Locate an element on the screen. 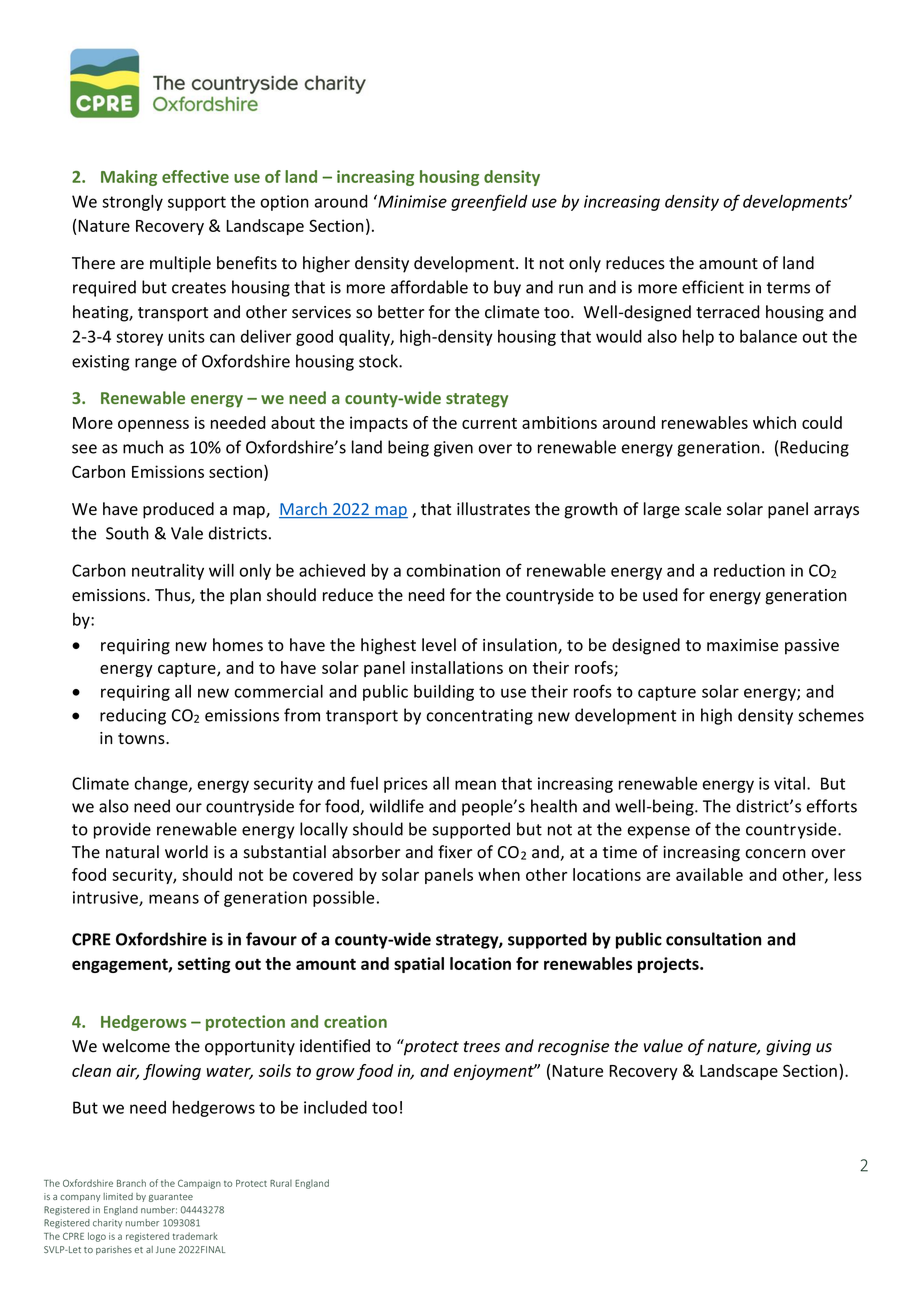  greenfield is located at coordinates (489, 202).
